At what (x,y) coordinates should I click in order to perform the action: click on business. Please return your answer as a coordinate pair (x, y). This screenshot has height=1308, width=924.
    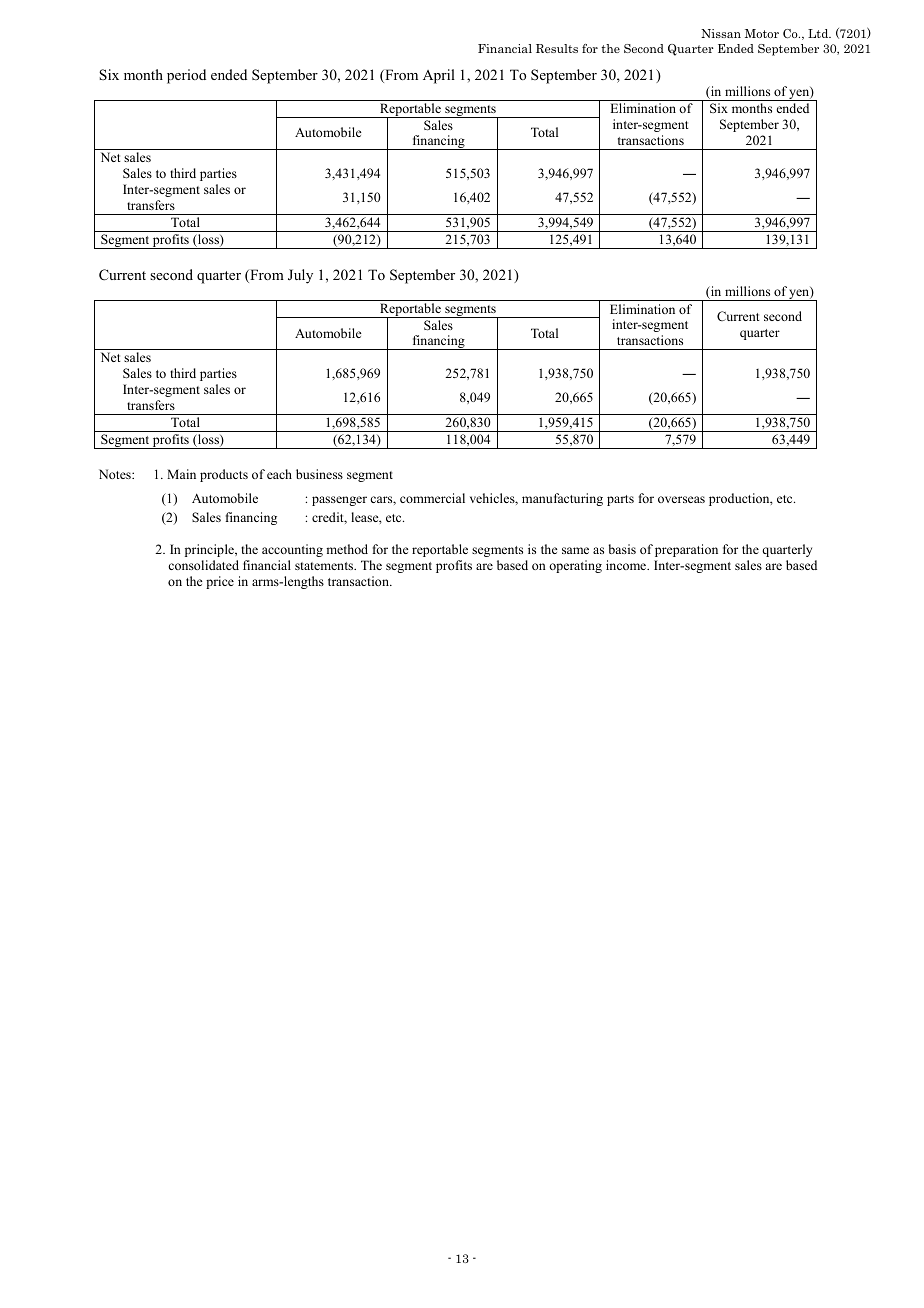
    Looking at the image, I should click on (319, 474).
